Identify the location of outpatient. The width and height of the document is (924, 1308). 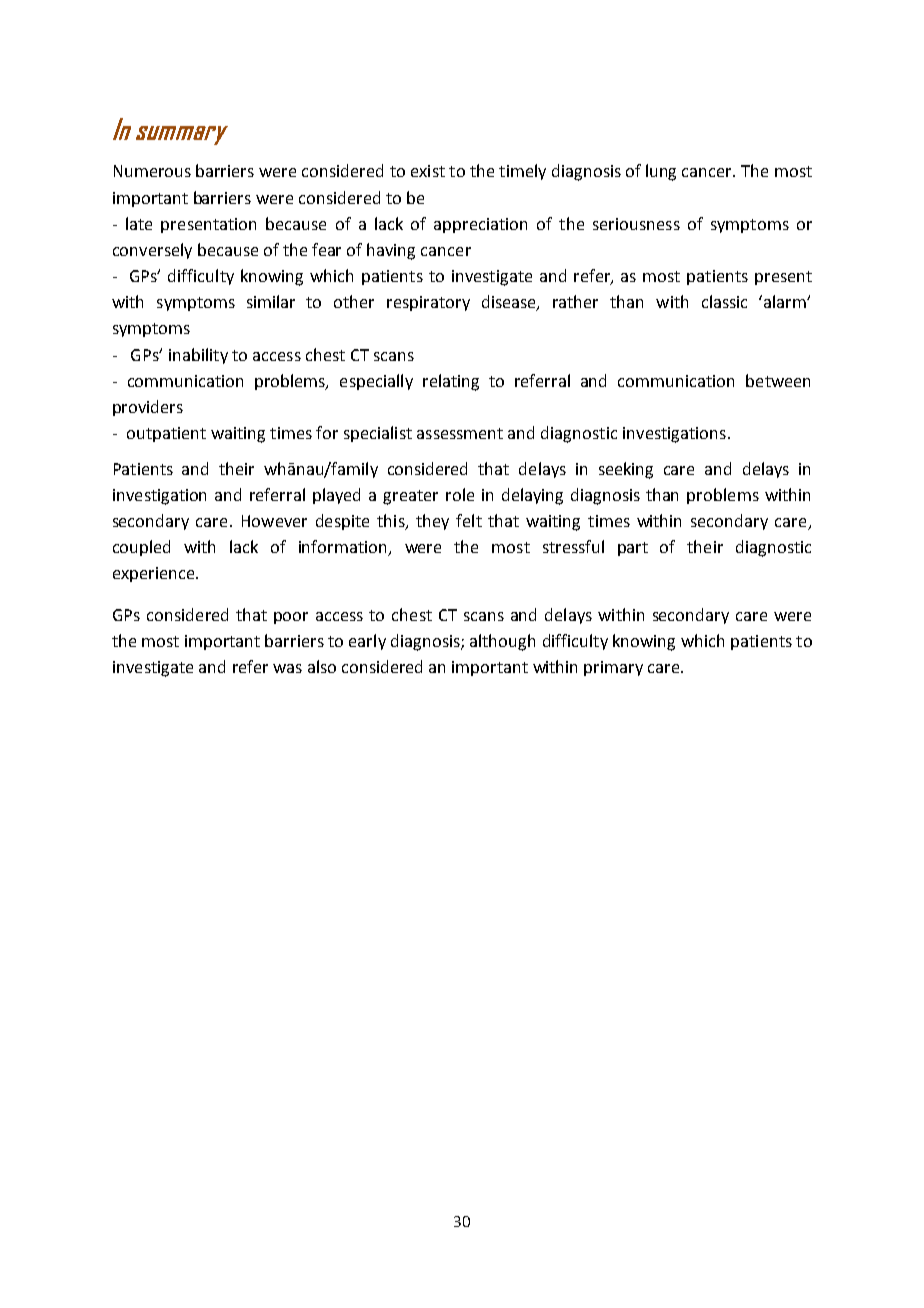
(166, 434).
